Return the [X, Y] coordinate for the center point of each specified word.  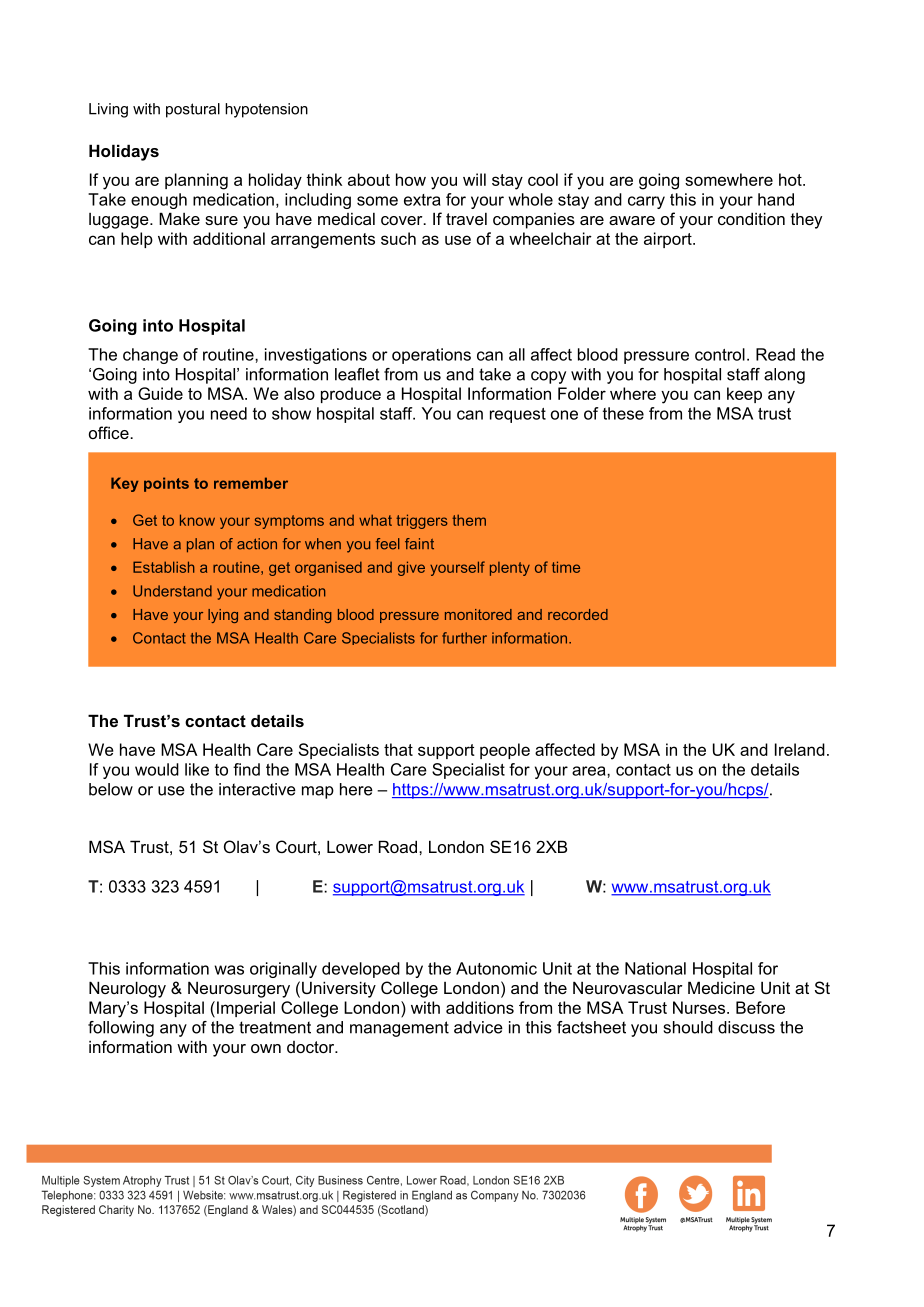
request [518, 415]
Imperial [246, 1009]
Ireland [800, 749]
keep [744, 395]
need [229, 413]
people [505, 751]
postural [193, 110]
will [474, 179]
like [197, 769]
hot [791, 179]
